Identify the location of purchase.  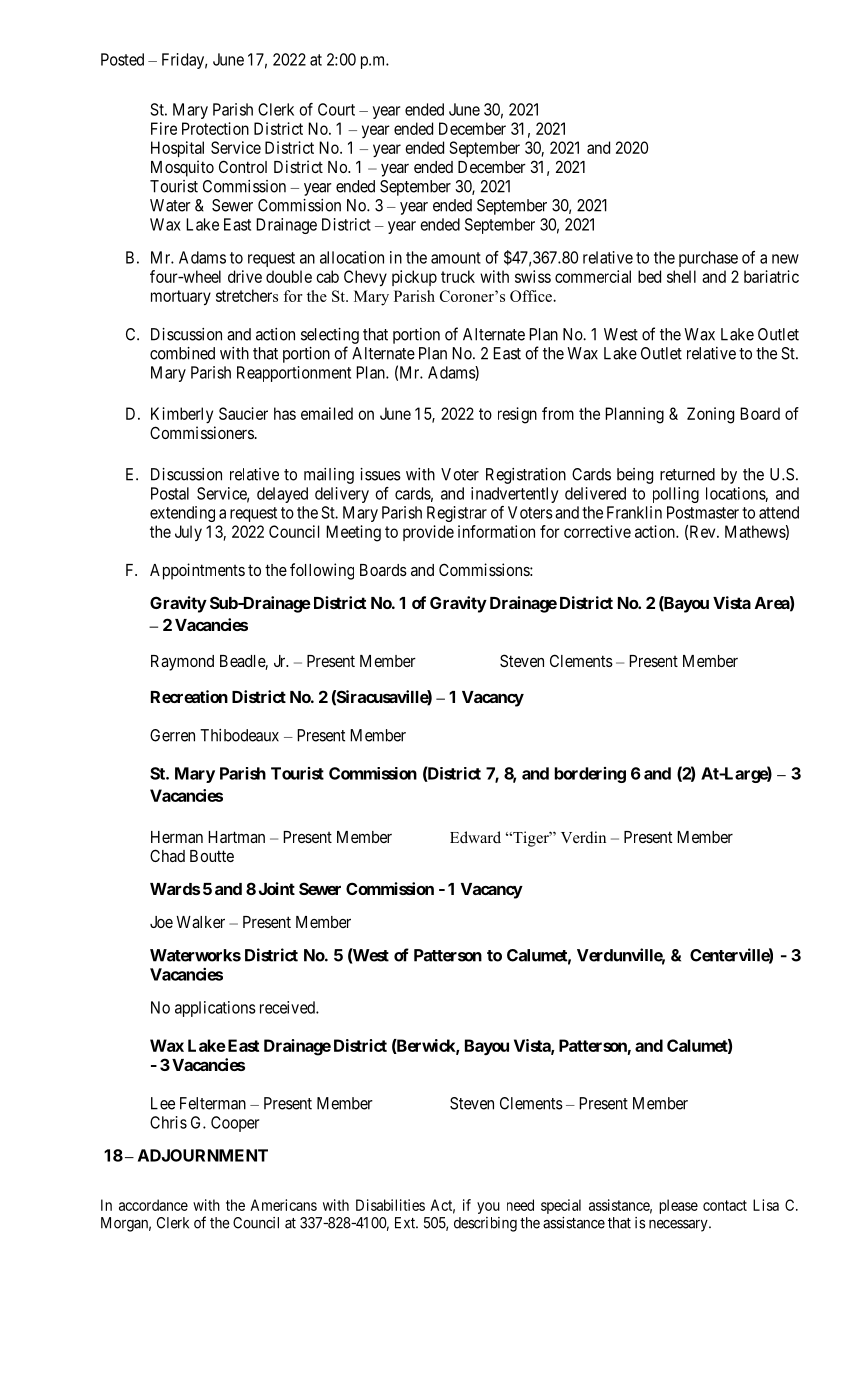
(708, 259).
